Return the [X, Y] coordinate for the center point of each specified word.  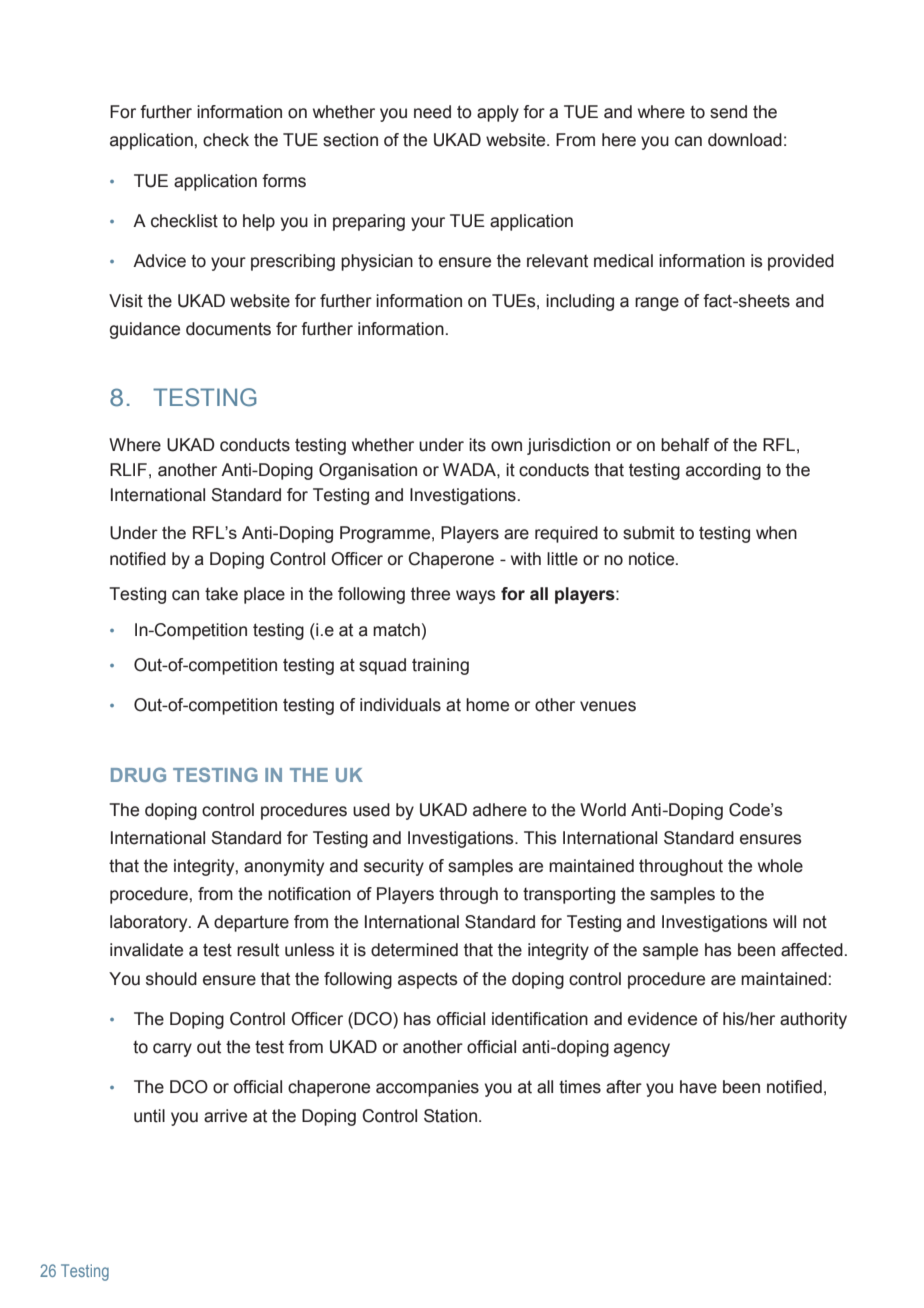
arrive [225, 1116]
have [698, 1087]
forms [284, 181]
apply [498, 113]
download [745, 140]
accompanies [427, 1088]
